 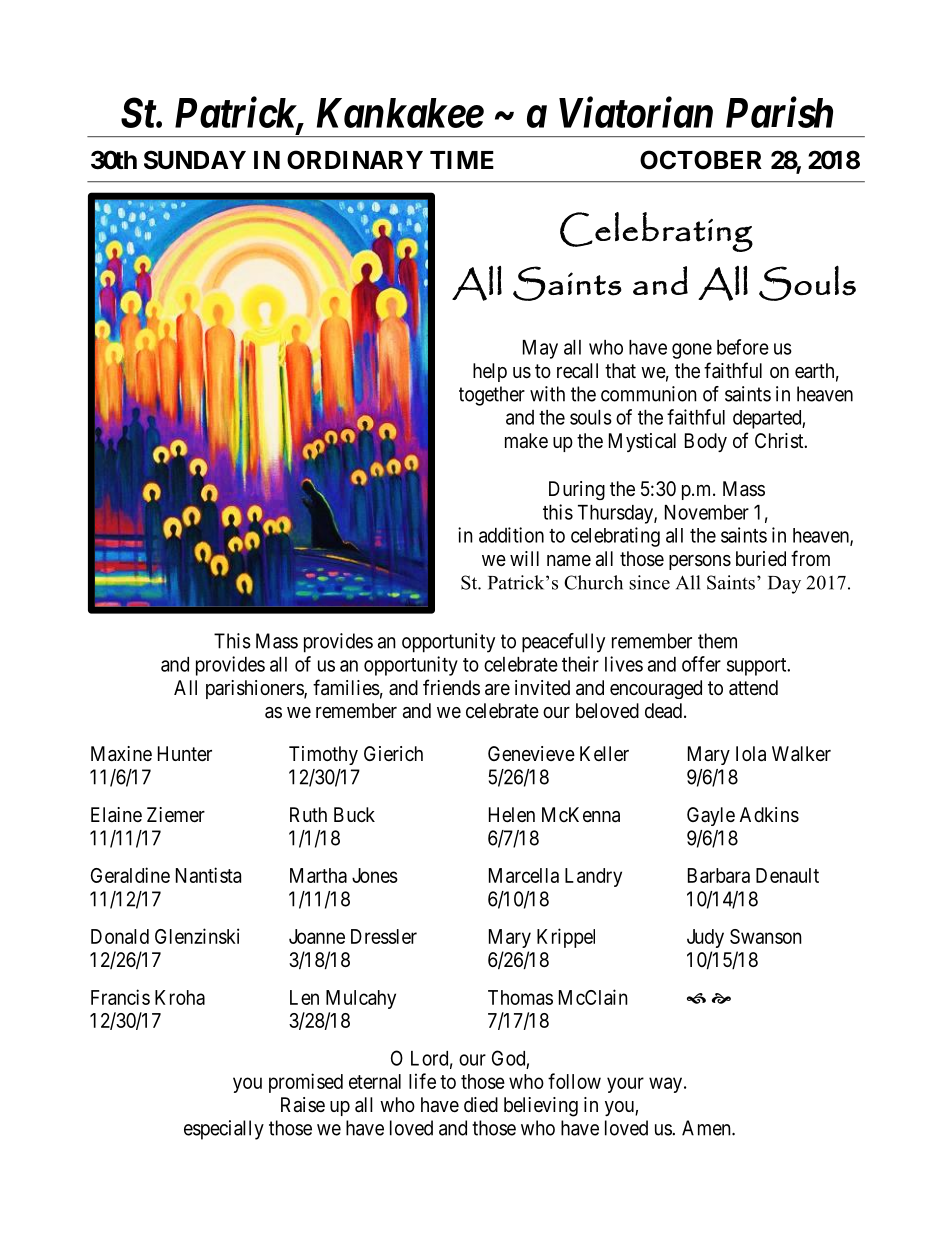 What do you see at coordinates (511, 535) in the page?
I see `addition` at bounding box center [511, 535].
